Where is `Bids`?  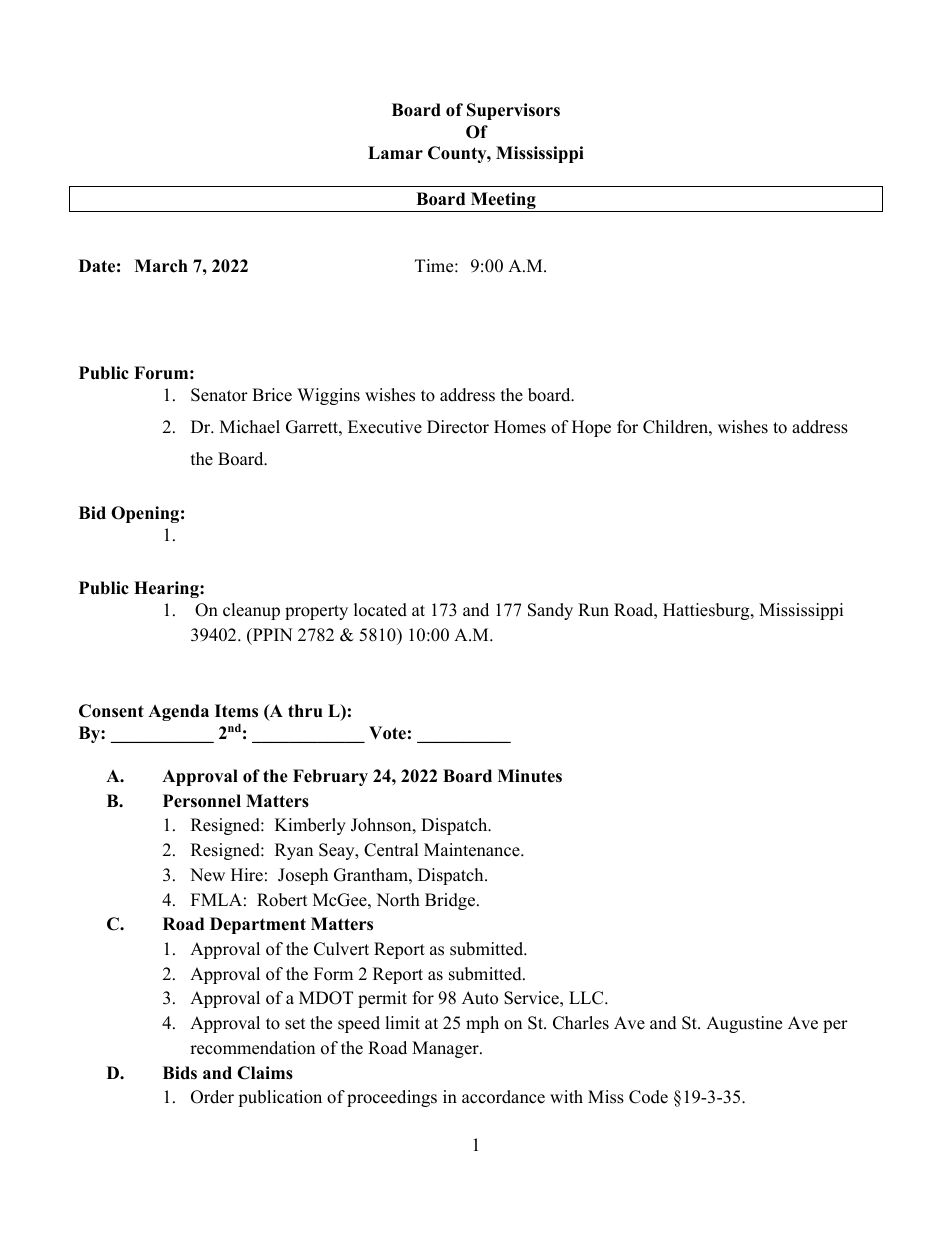 Bids is located at coordinates (180, 1073).
